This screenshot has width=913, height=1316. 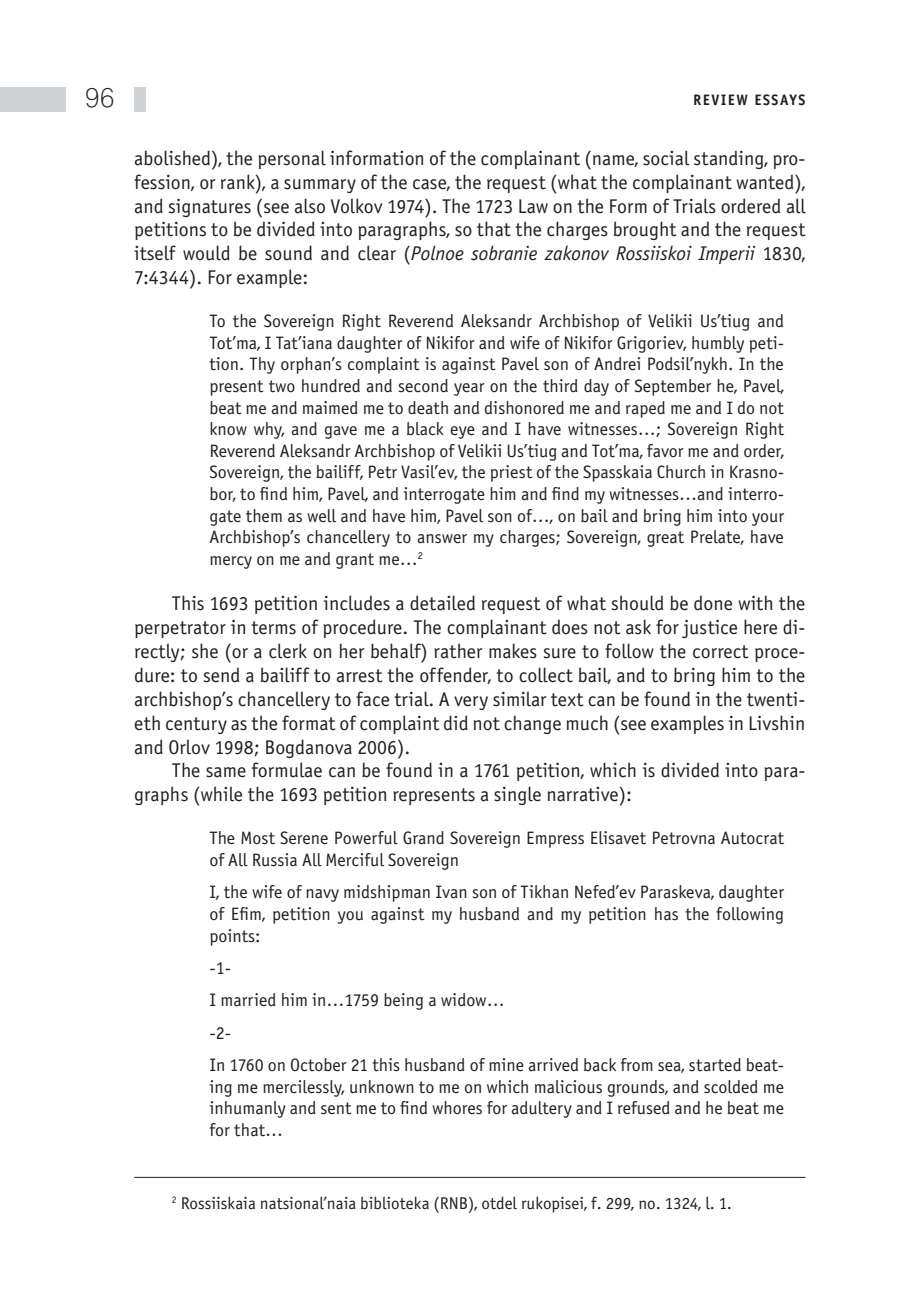 I want to click on social, so click(x=666, y=158).
